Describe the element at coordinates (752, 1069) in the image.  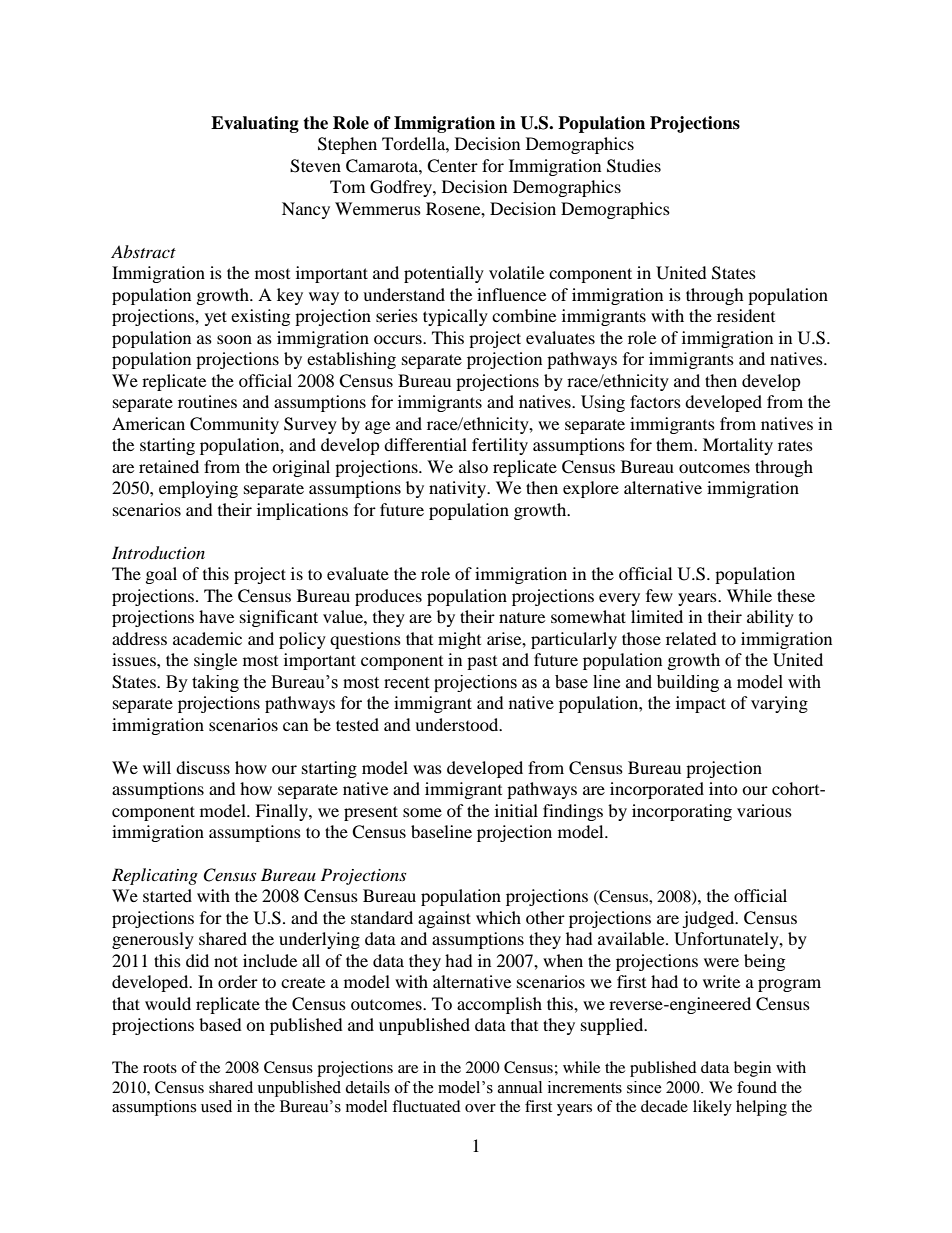
I see `begin` at that location.
